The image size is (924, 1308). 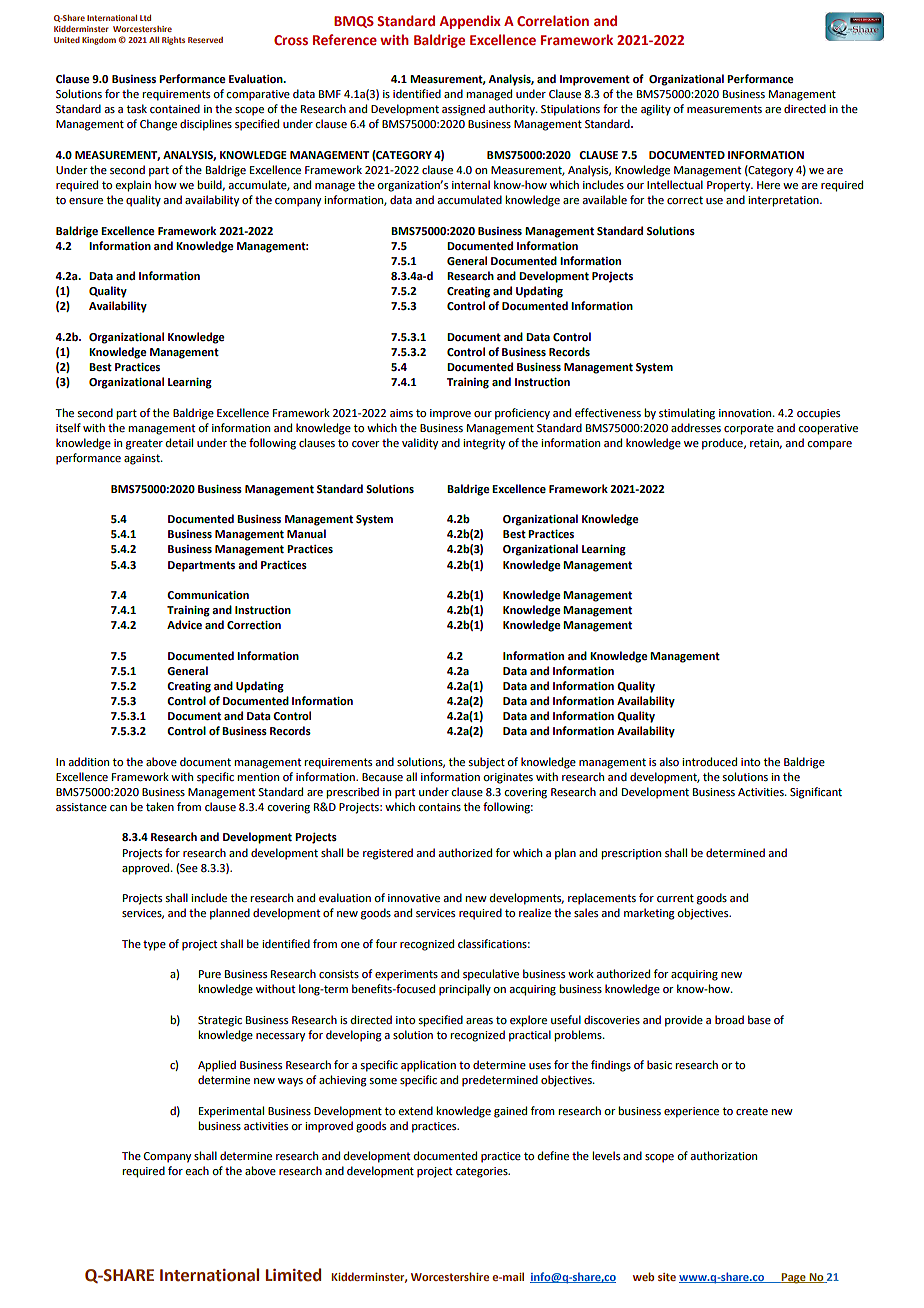 What do you see at coordinates (173, 41) in the screenshot?
I see `Rights` at bounding box center [173, 41].
